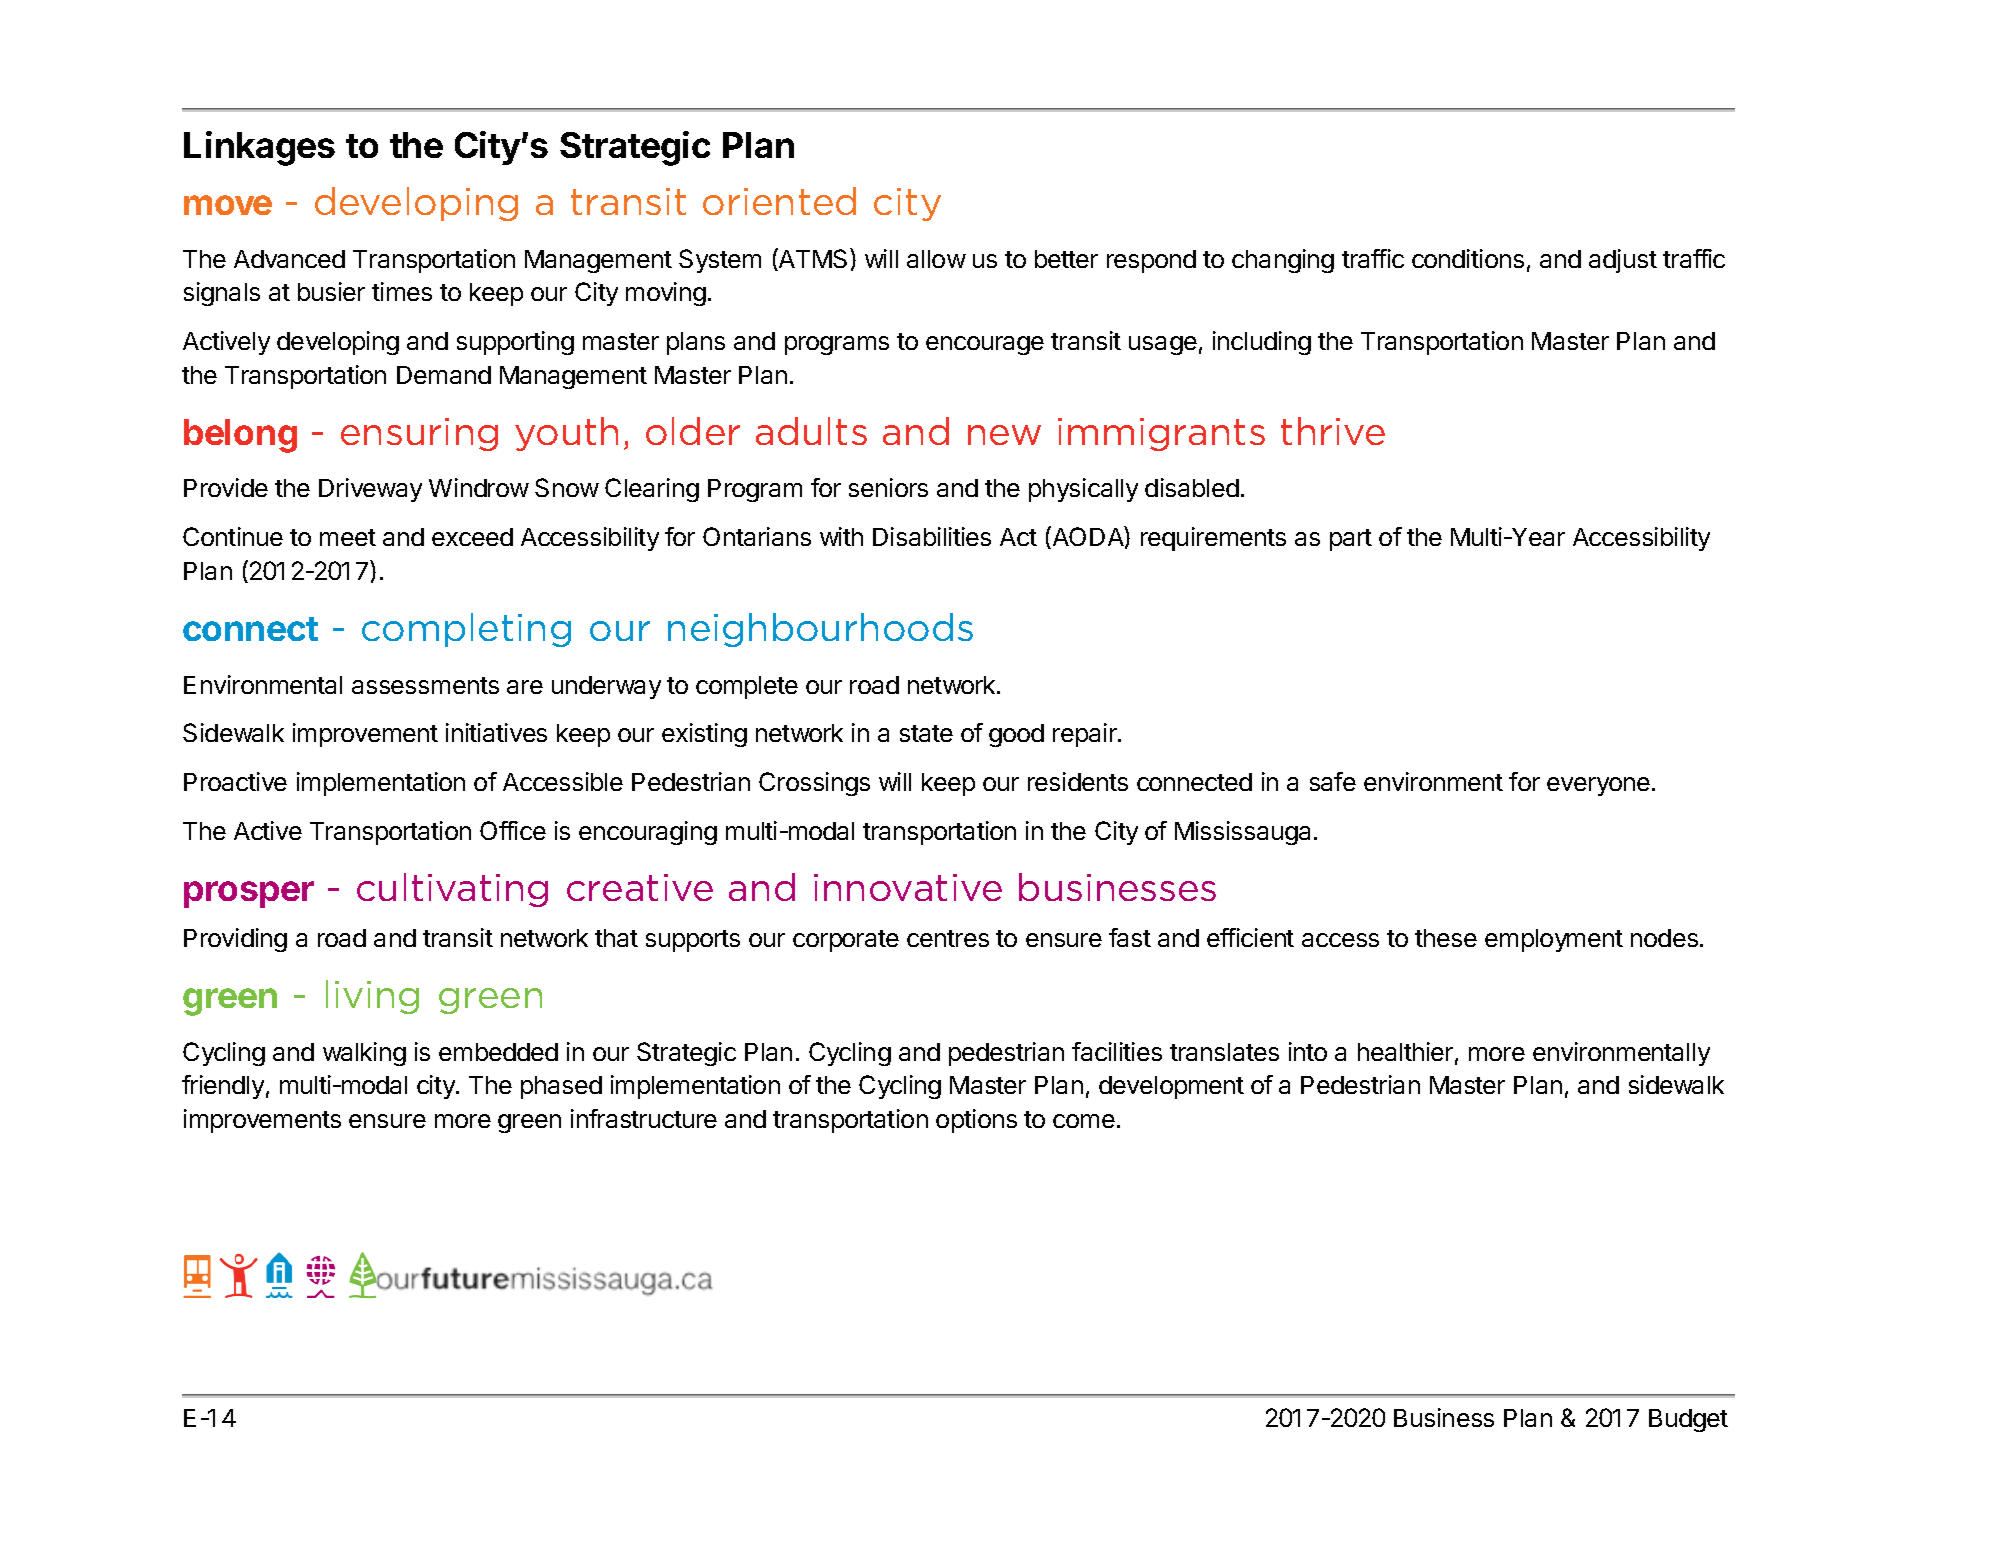  I want to click on allow, so click(936, 259).
